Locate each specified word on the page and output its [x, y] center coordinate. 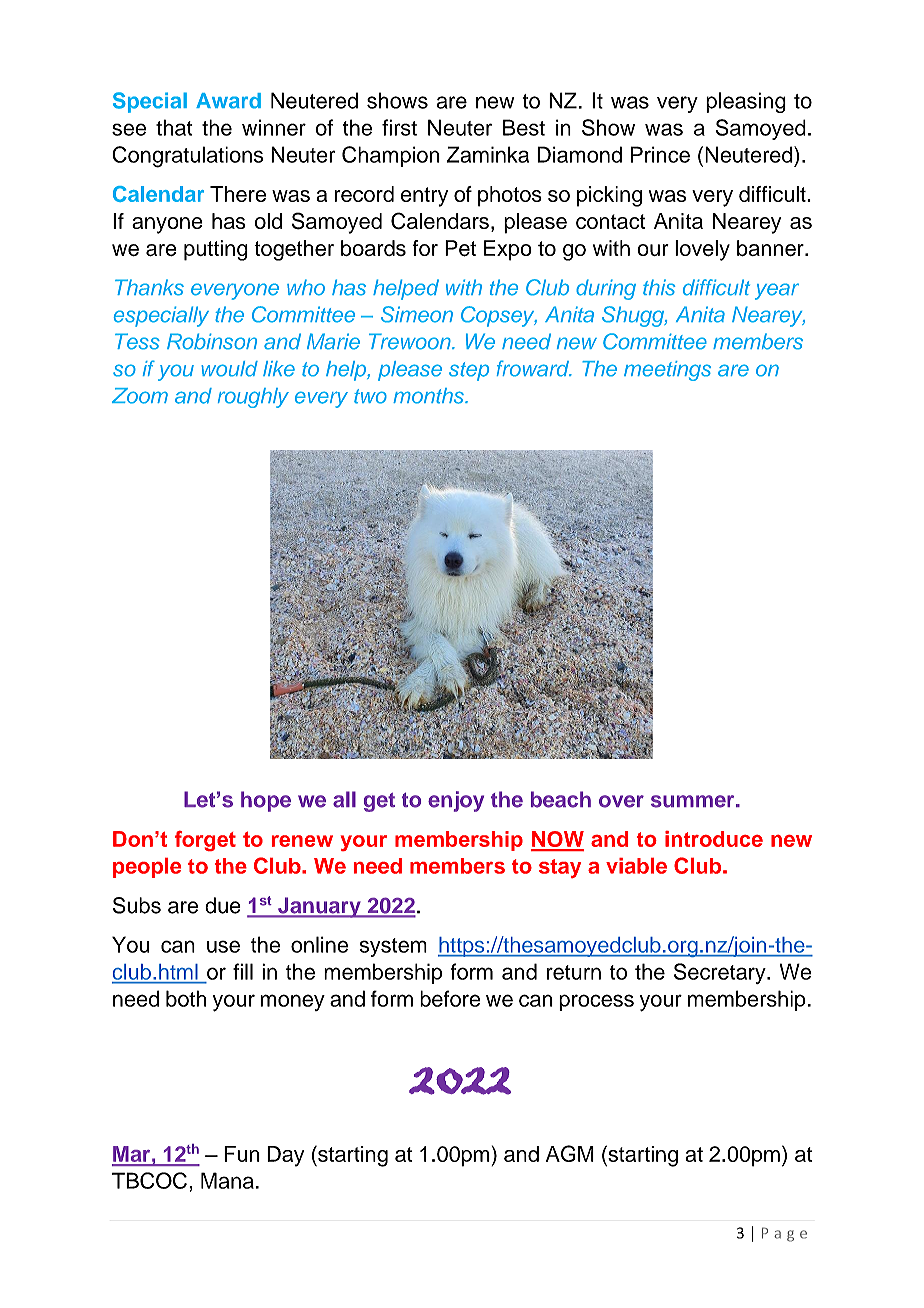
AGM [570, 1153]
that [174, 127]
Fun [242, 1154]
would [229, 369]
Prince [660, 154]
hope [266, 801]
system [393, 947]
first [399, 127]
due [223, 905]
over [621, 801]
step [469, 371]
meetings [667, 371]
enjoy [456, 801]
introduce [714, 839]
